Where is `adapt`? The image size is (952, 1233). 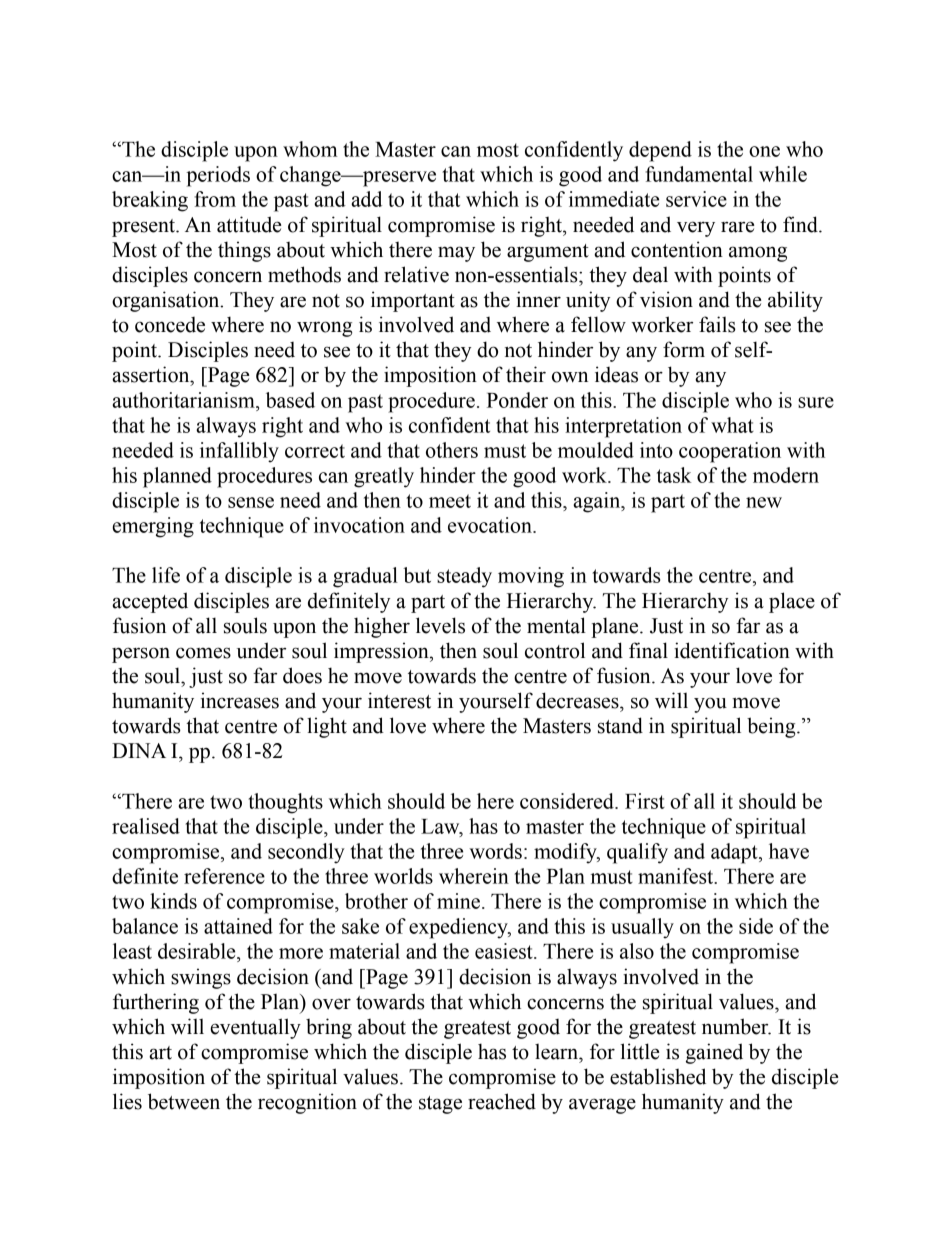
adapt is located at coordinates (735, 853).
